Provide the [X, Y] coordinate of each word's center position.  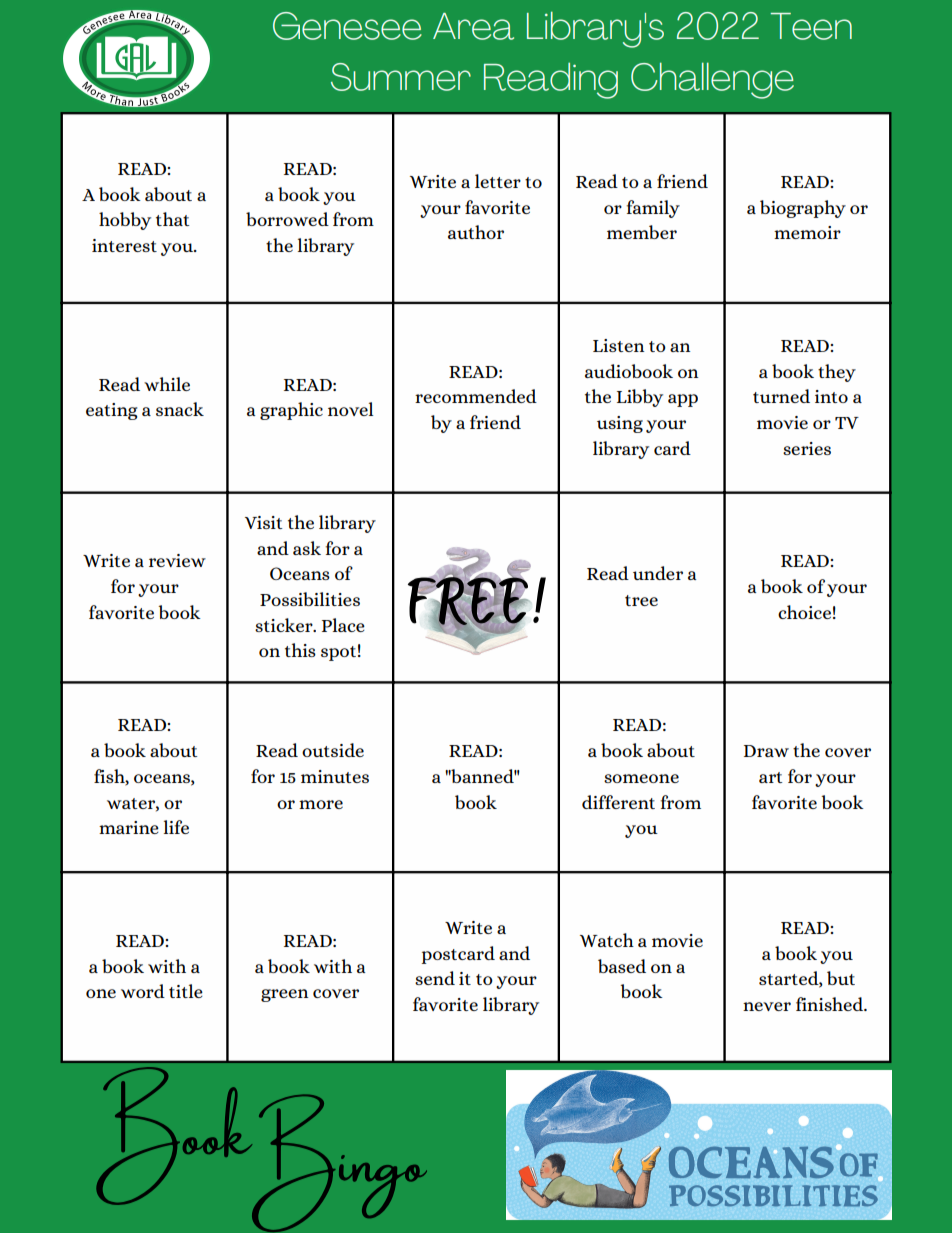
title [186, 991]
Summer [401, 77]
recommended [476, 396]
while [167, 384]
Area [473, 26]
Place [343, 625]
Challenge [712, 80]
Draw [766, 751]
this [300, 650]
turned [781, 396]
